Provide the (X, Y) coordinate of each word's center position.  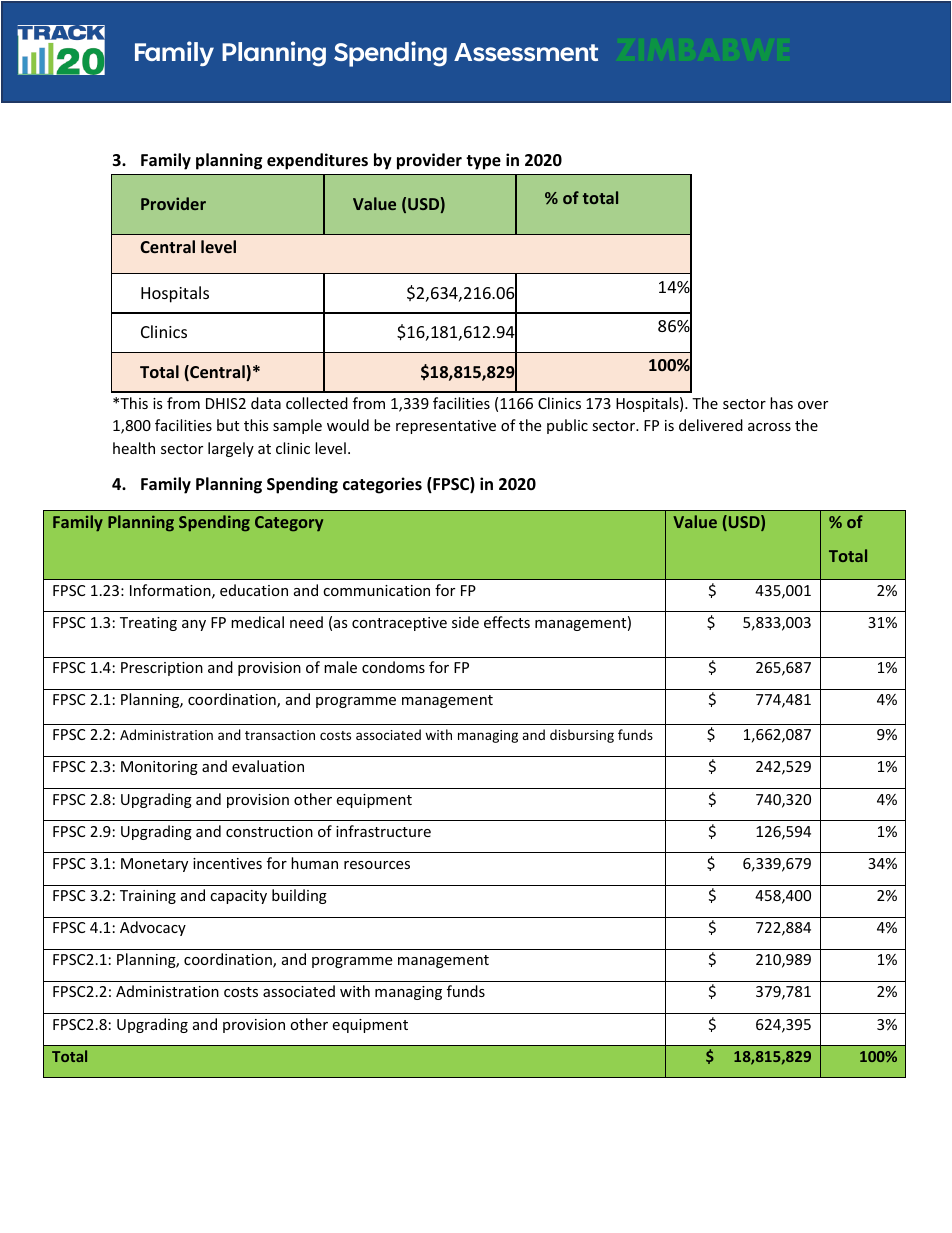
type (483, 162)
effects (507, 622)
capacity (238, 897)
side (465, 622)
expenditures (317, 161)
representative (446, 427)
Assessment (526, 52)
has (781, 403)
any (194, 625)
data (266, 403)
